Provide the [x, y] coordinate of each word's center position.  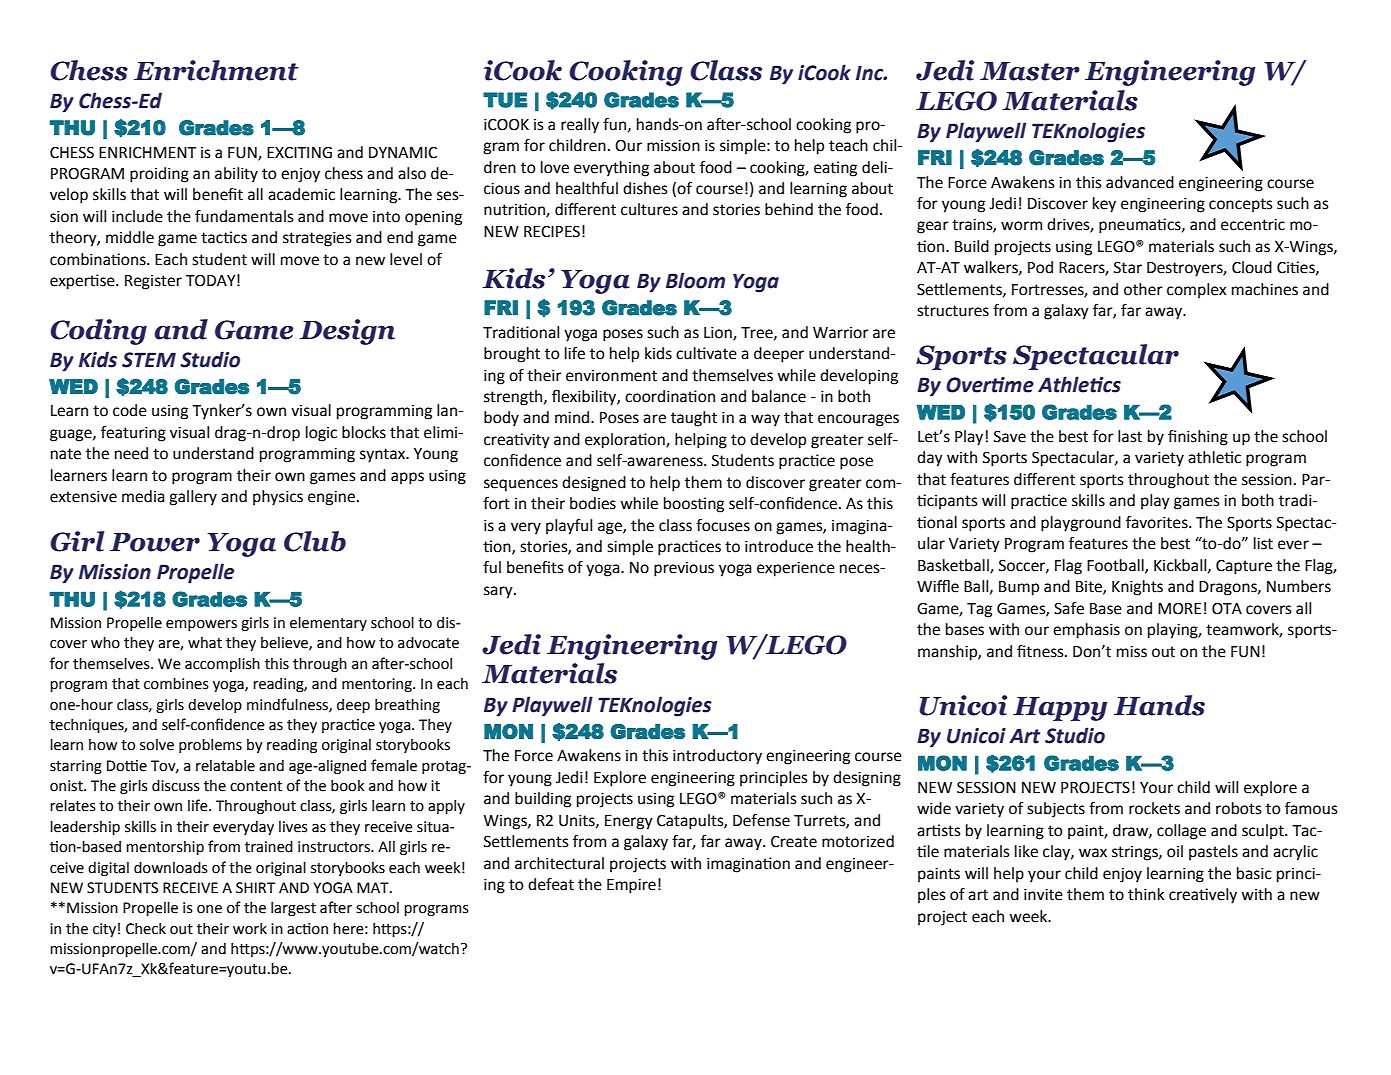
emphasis [1086, 631]
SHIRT [255, 888]
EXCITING [299, 152]
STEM [149, 360]
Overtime [990, 385]
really [580, 126]
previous [684, 569]
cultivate [706, 353]
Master [1030, 71]
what [205, 643]
